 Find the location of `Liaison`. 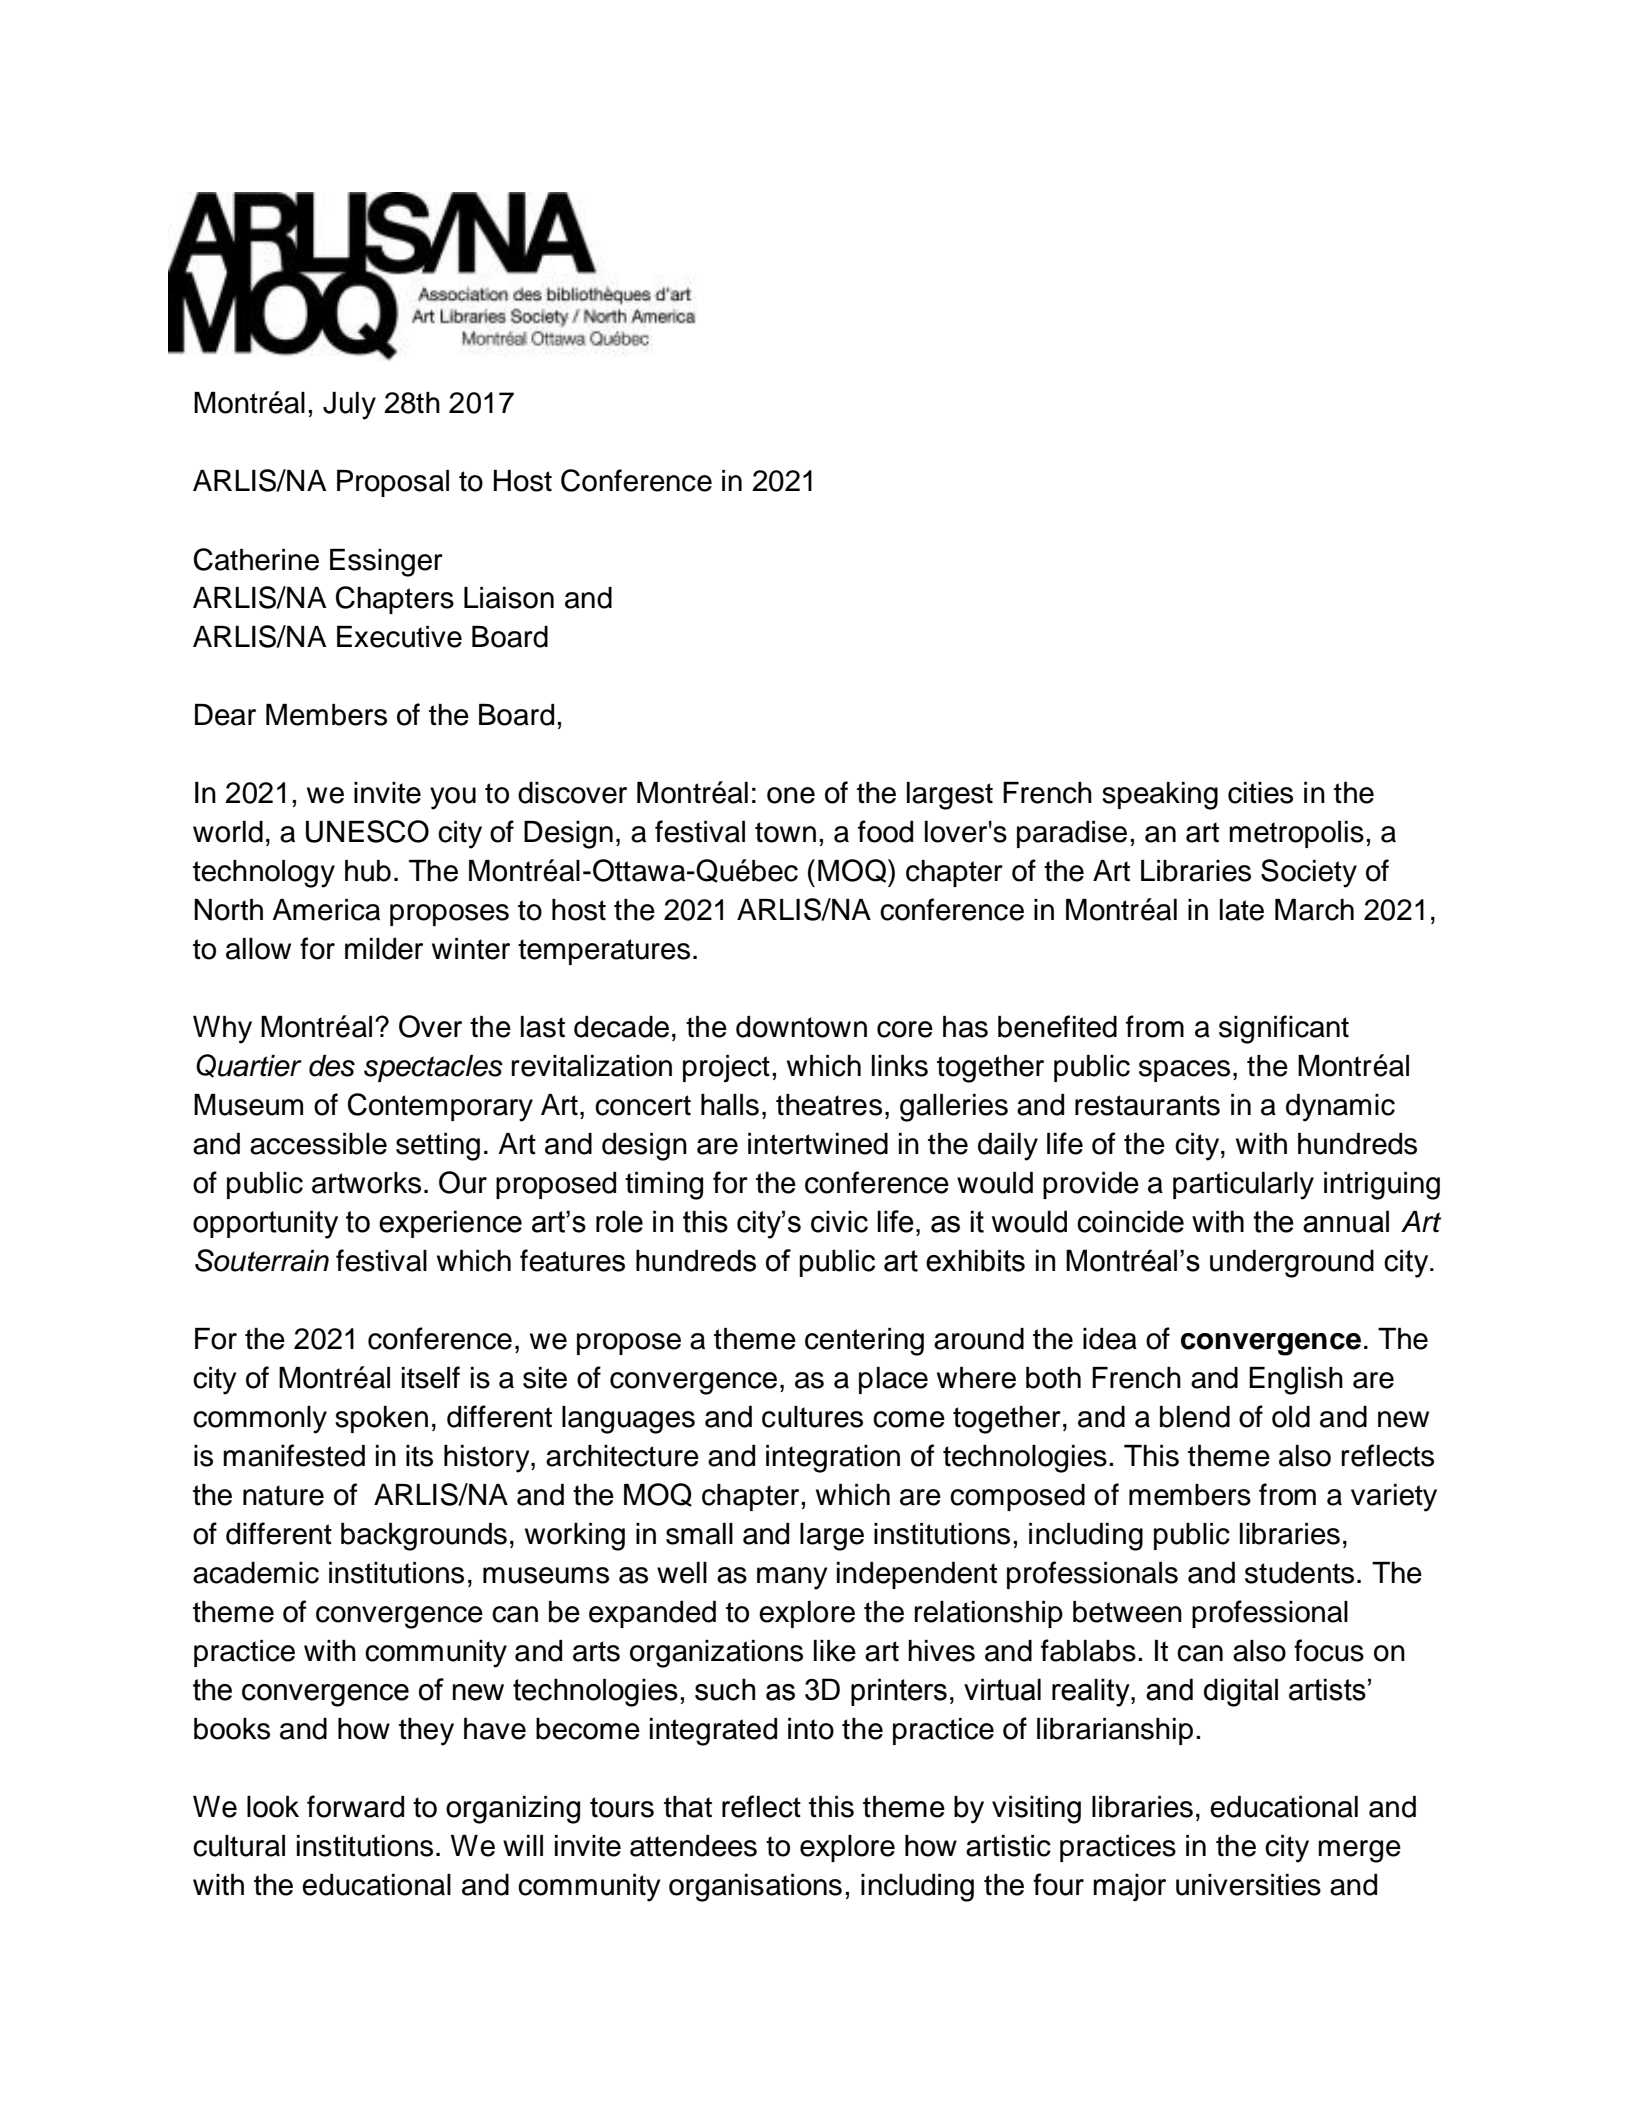

Liaison is located at coordinates (509, 598).
